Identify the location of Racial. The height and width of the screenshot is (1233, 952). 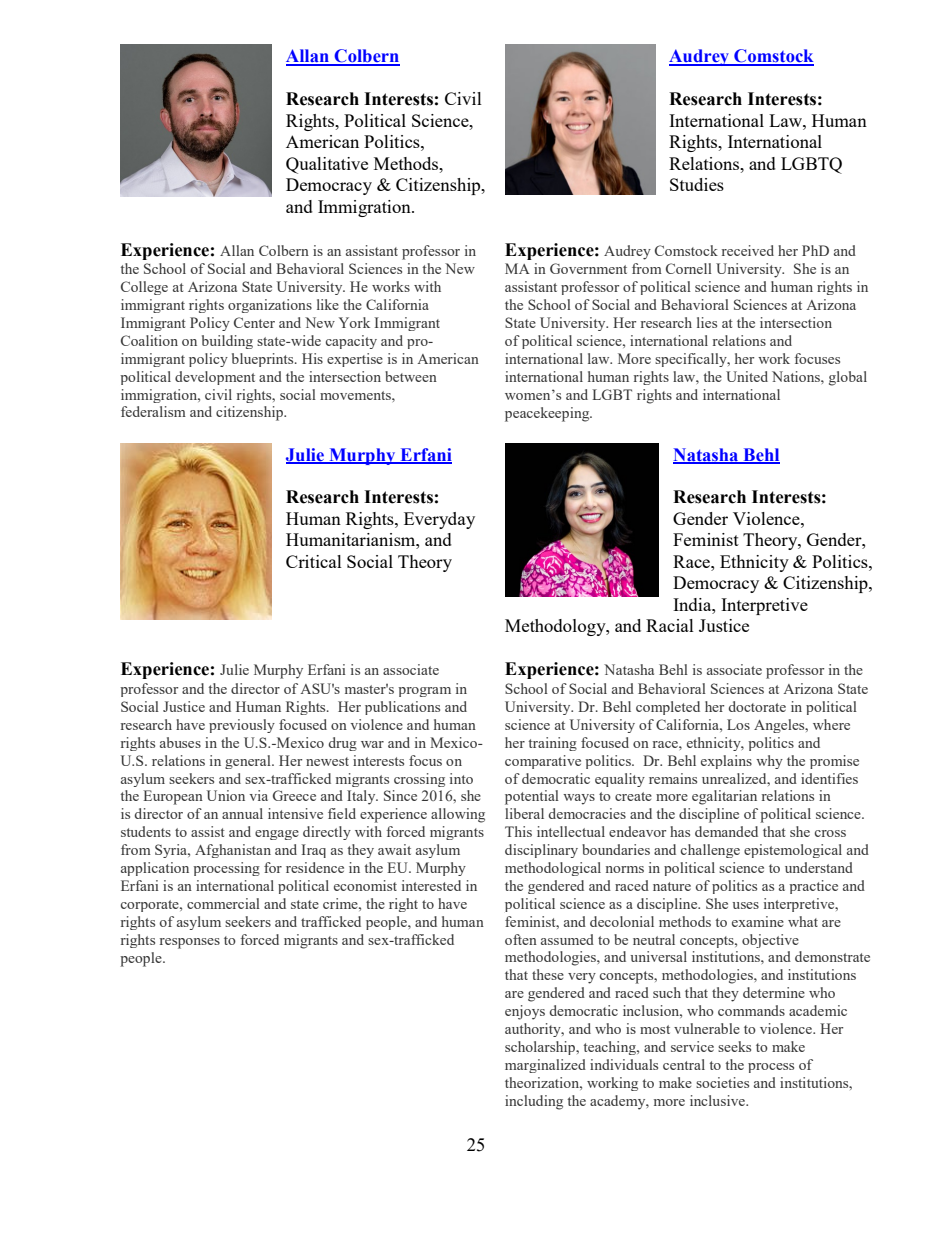
(670, 625).
